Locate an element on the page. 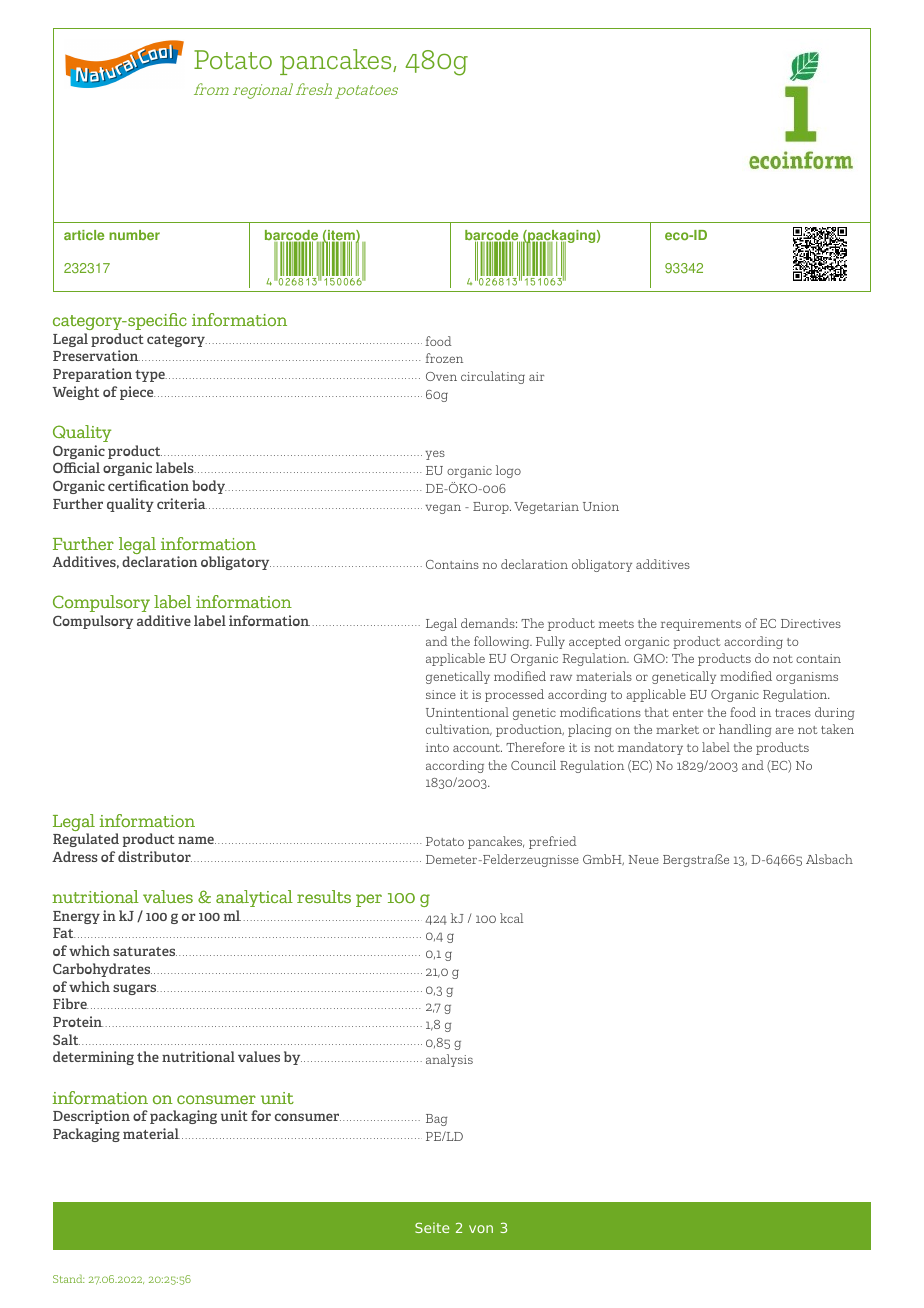 Image resolution: width=924 pixels, height=1308 pixels. distributor is located at coordinates (155, 856).
